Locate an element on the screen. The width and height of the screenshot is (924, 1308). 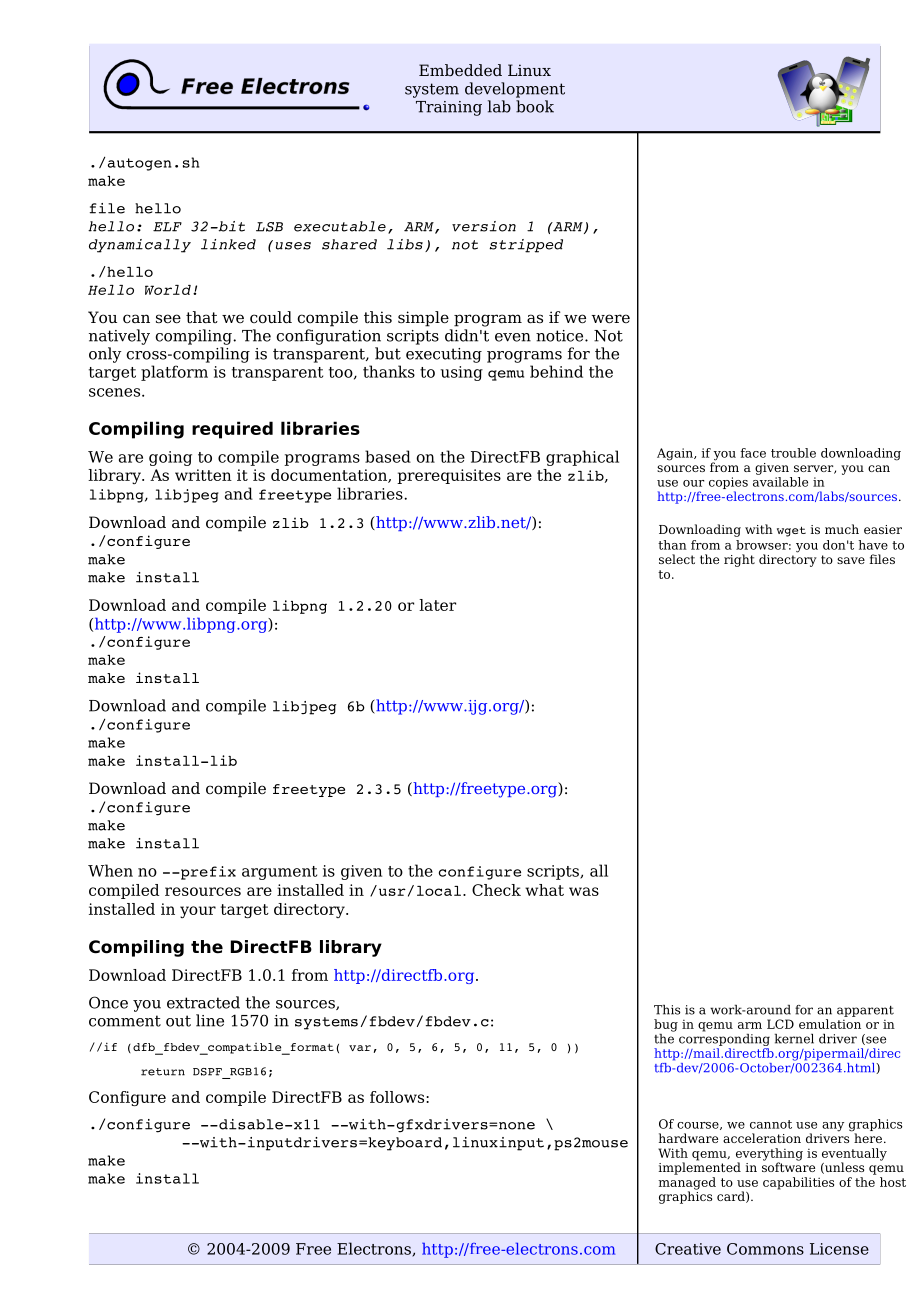
was is located at coordinates (584, 891).
